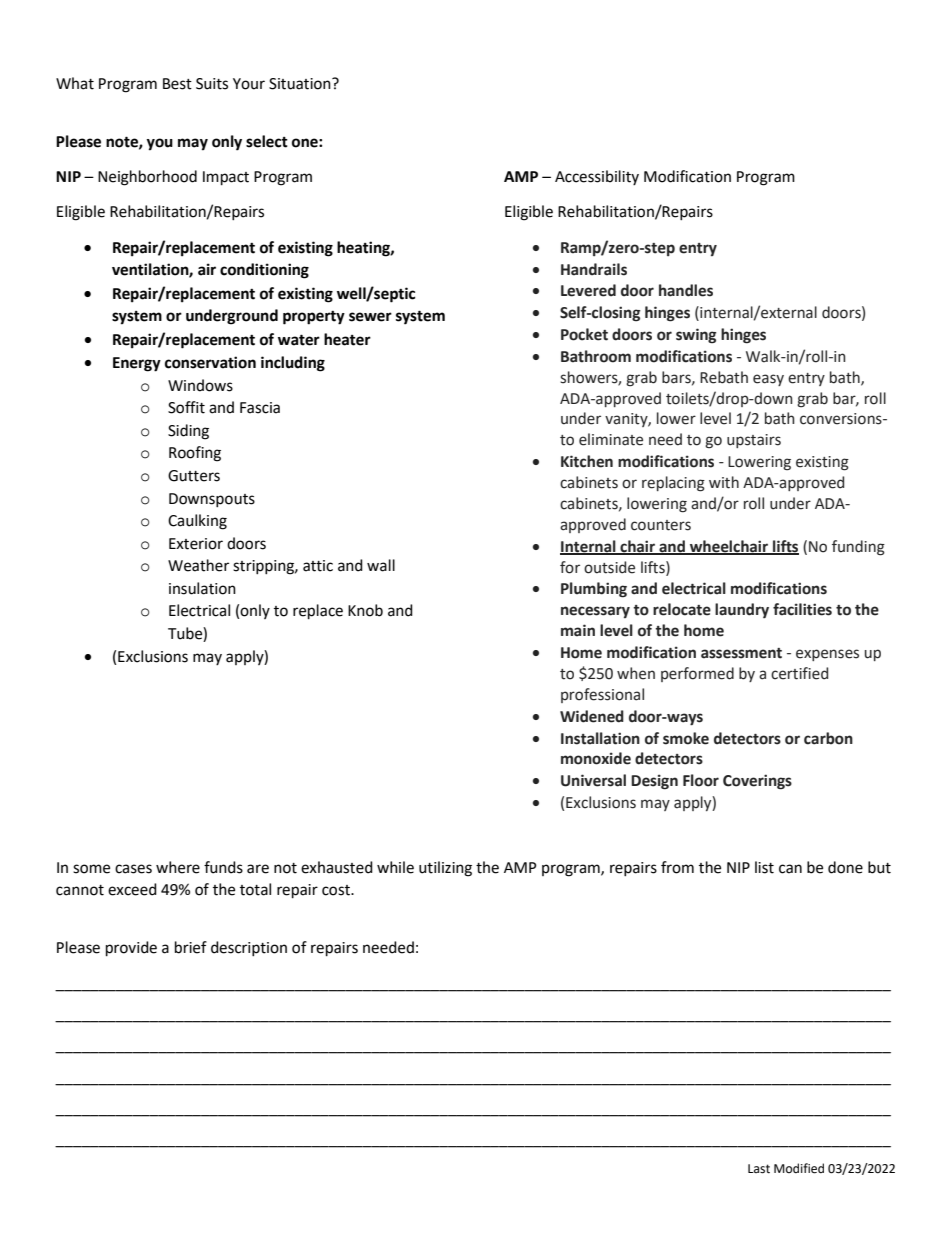  Describe the element at coordinates (764, 867) in the screenshot. I see `list` at that location.
